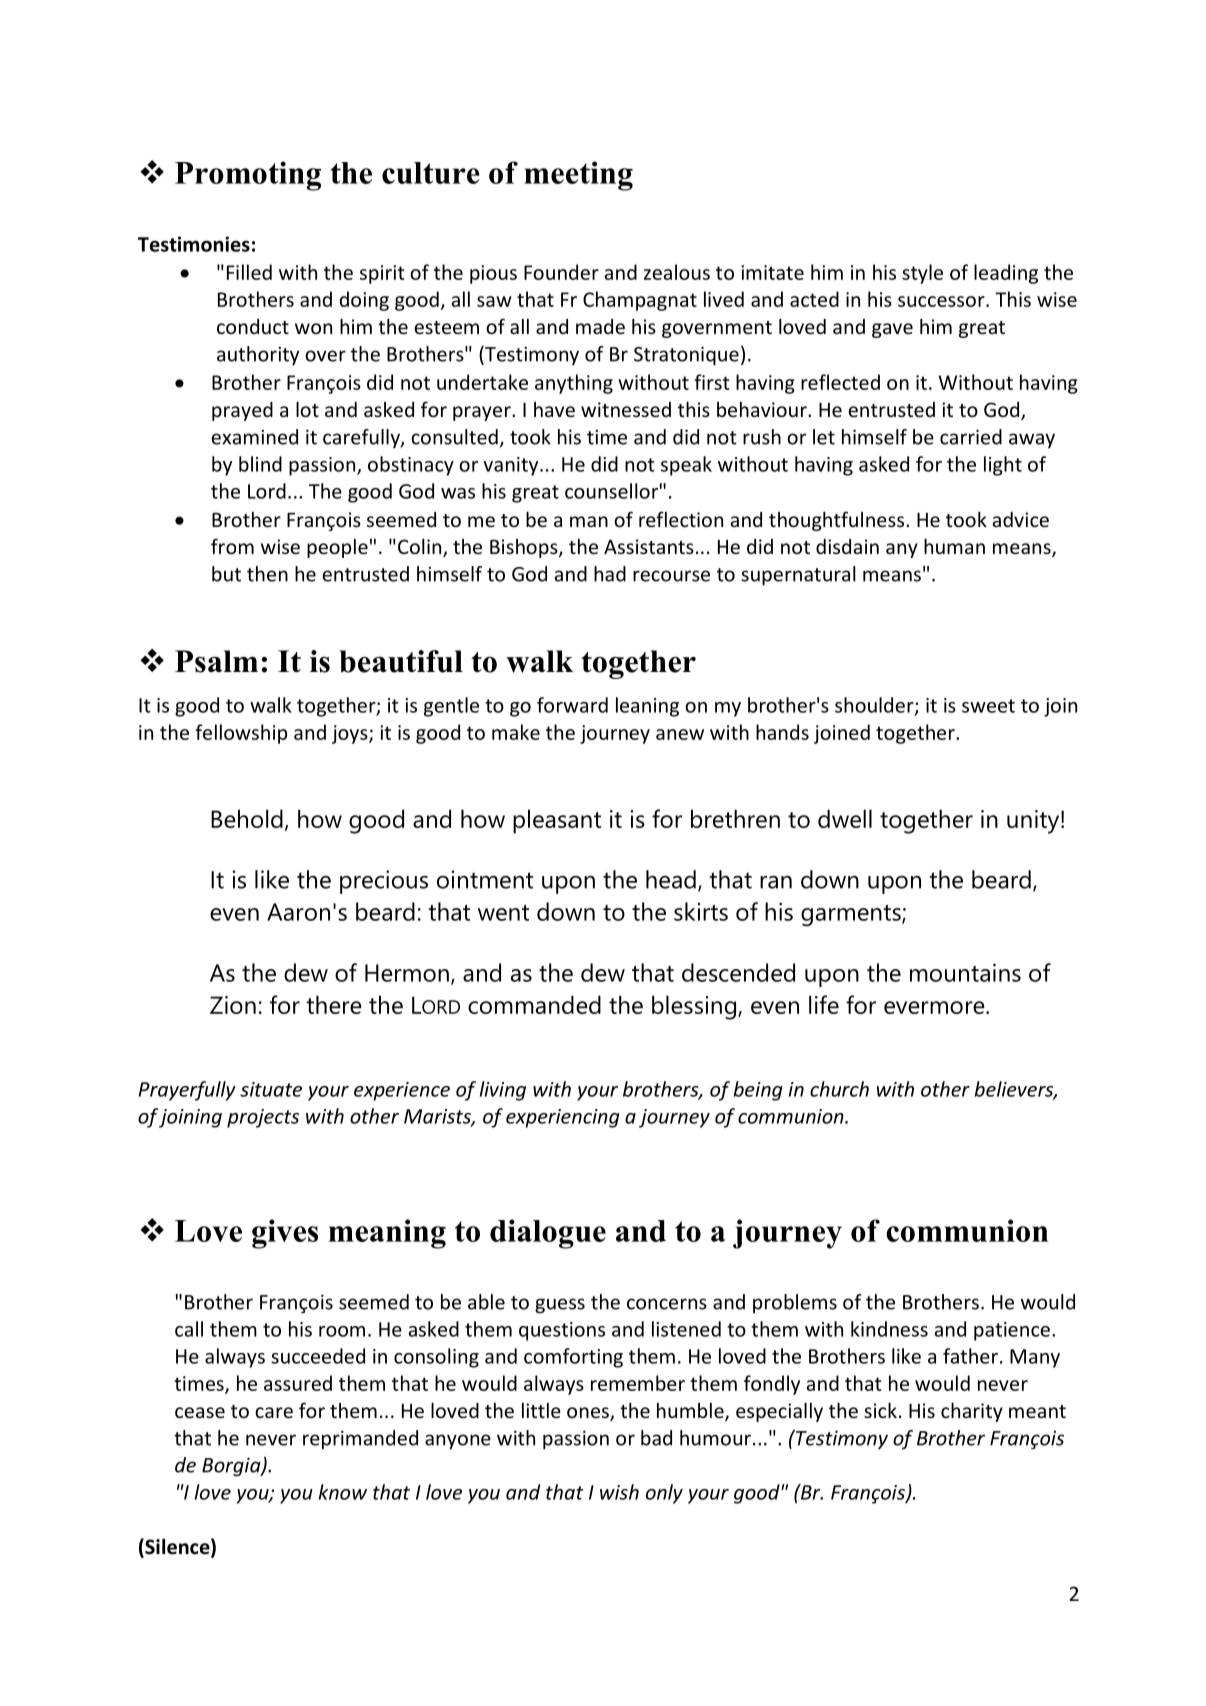 This screenshot has width=1206, height=1706. I want to click on meeting, so click(578, 176).
